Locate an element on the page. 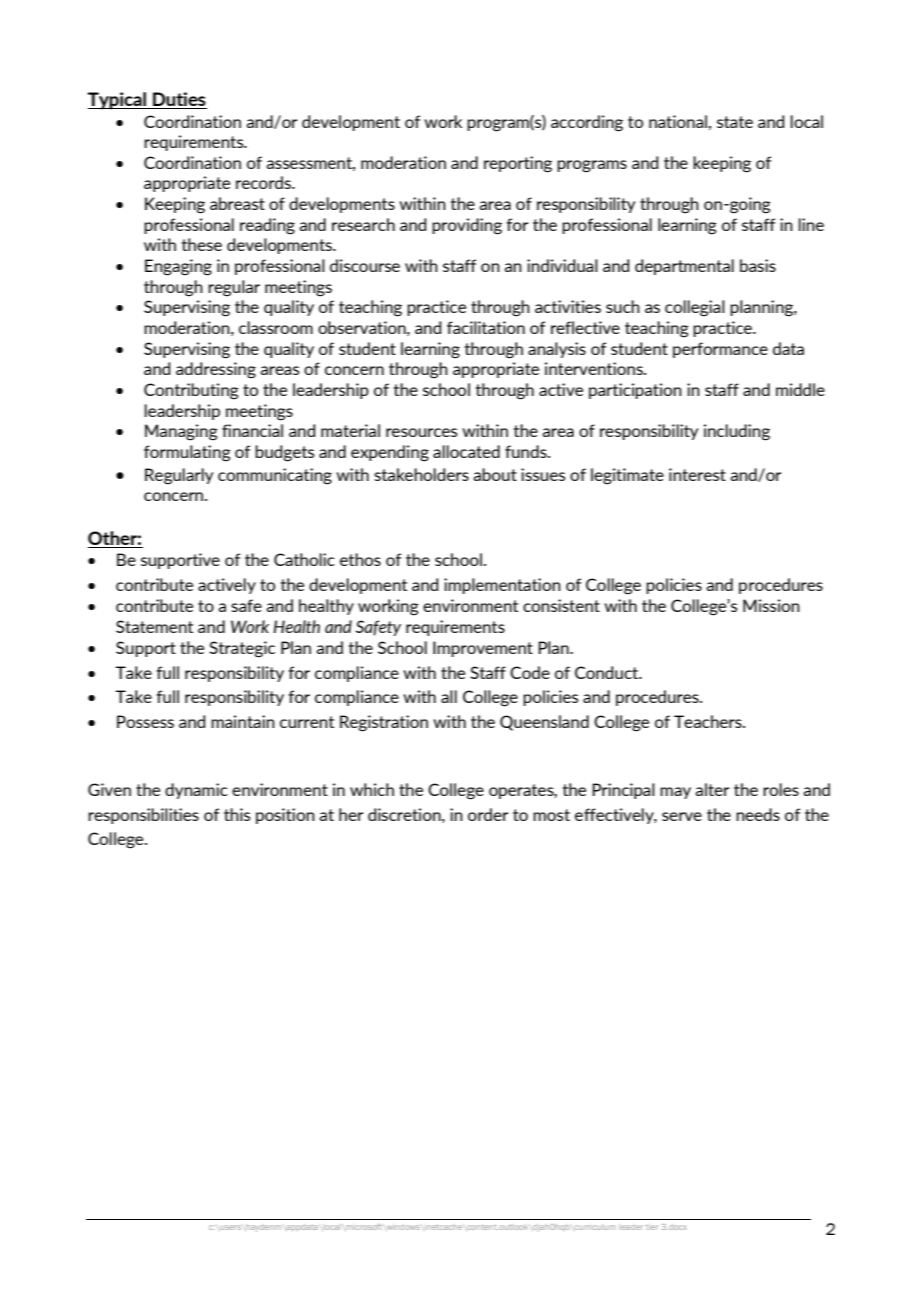 Image resolution: width=924 pixels, height=1308 pixels. Catholic is located at coordinates (304, 559).
